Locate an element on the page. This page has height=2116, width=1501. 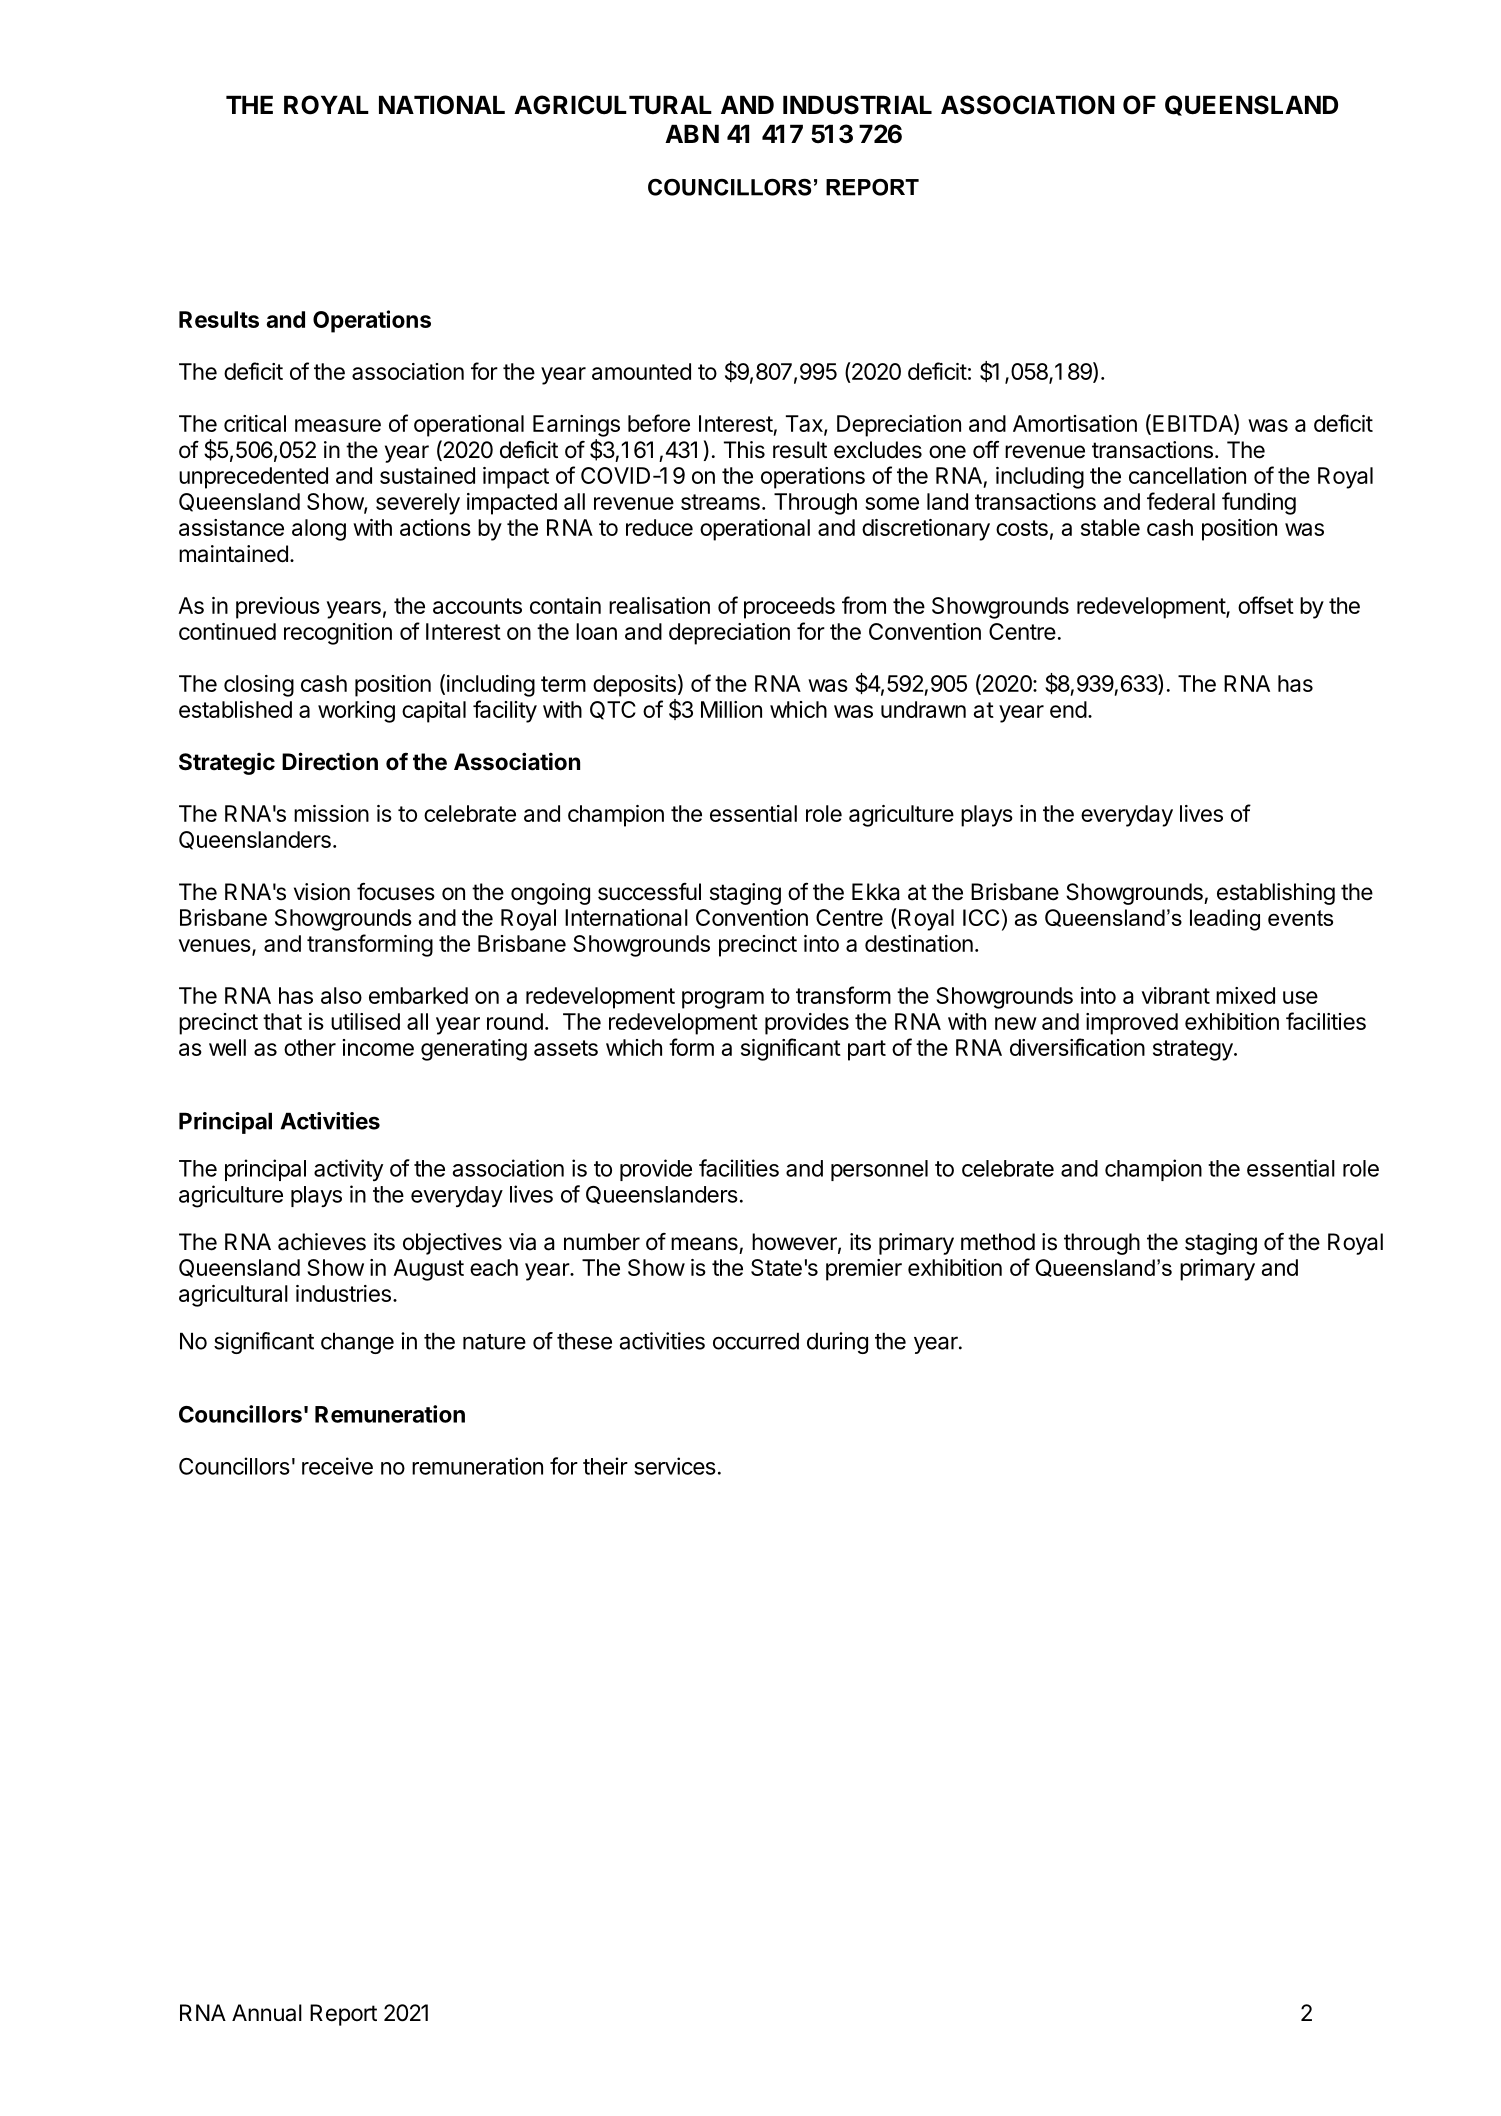
method is located at coordinates (998, 1242).
